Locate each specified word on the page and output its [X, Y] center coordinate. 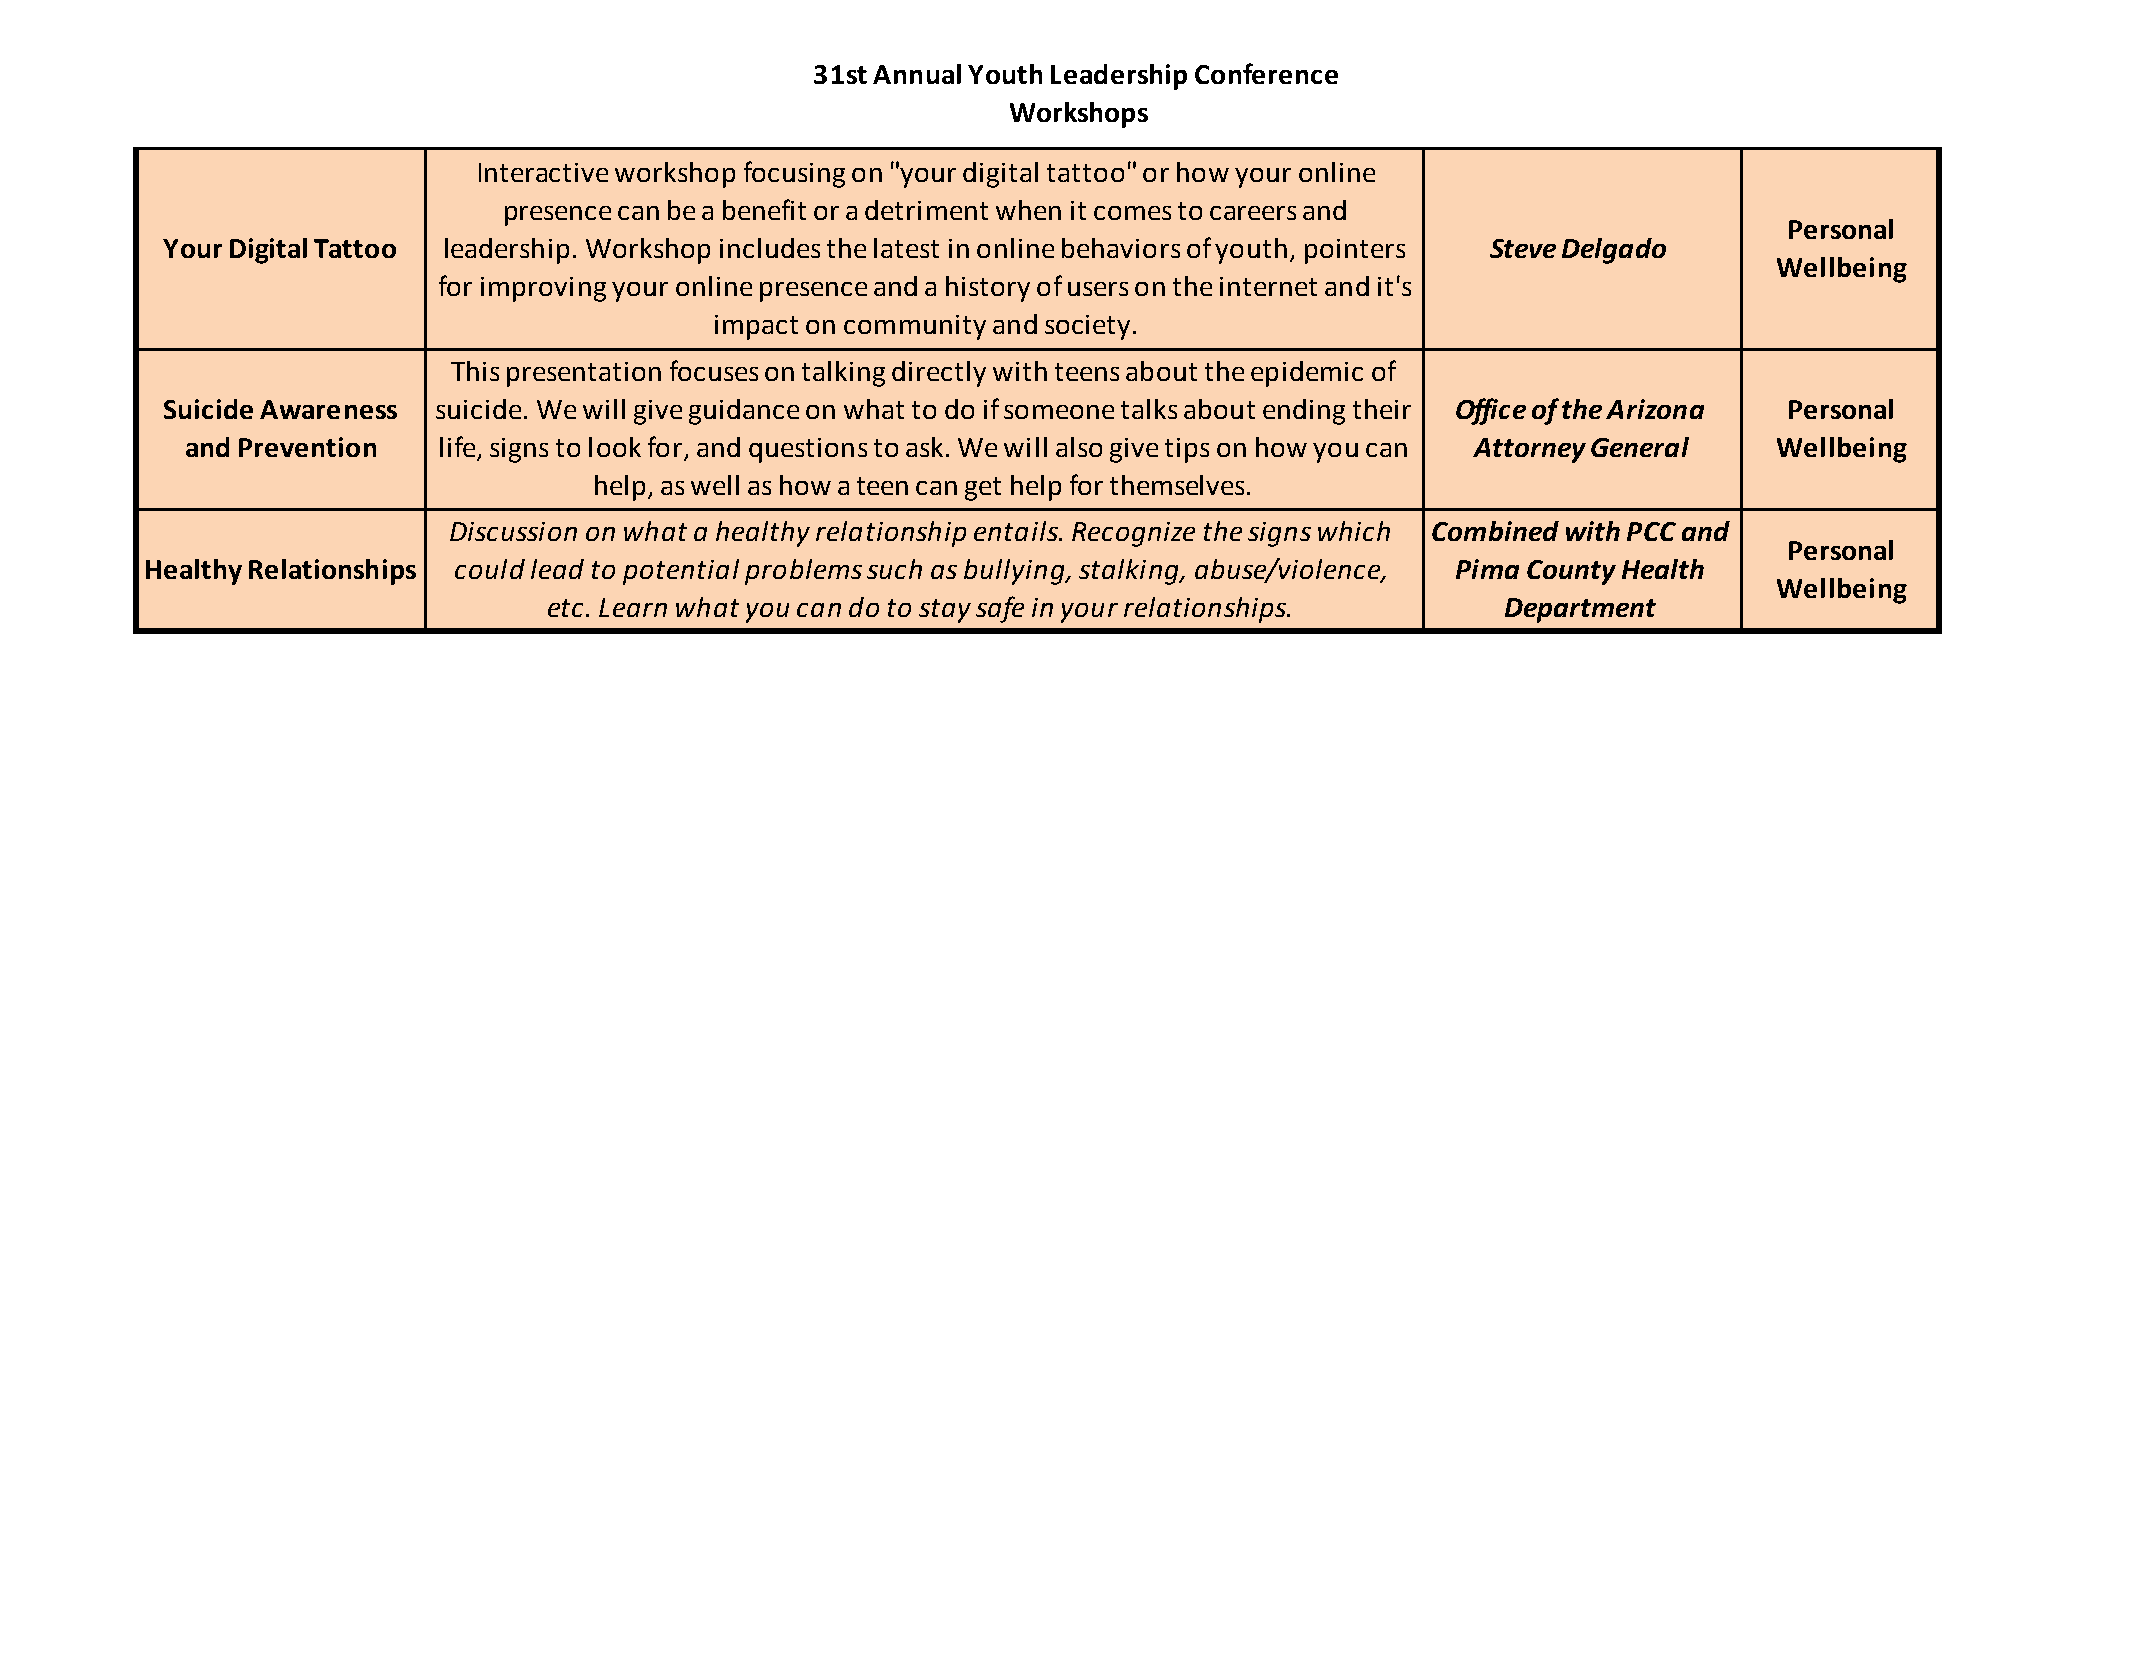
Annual [917, 74]
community [915, 327]
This [475, 371]
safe [1000, 609]
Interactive [543, 172]
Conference [1266, 73]
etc [565, 608]
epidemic [1307, 374]
